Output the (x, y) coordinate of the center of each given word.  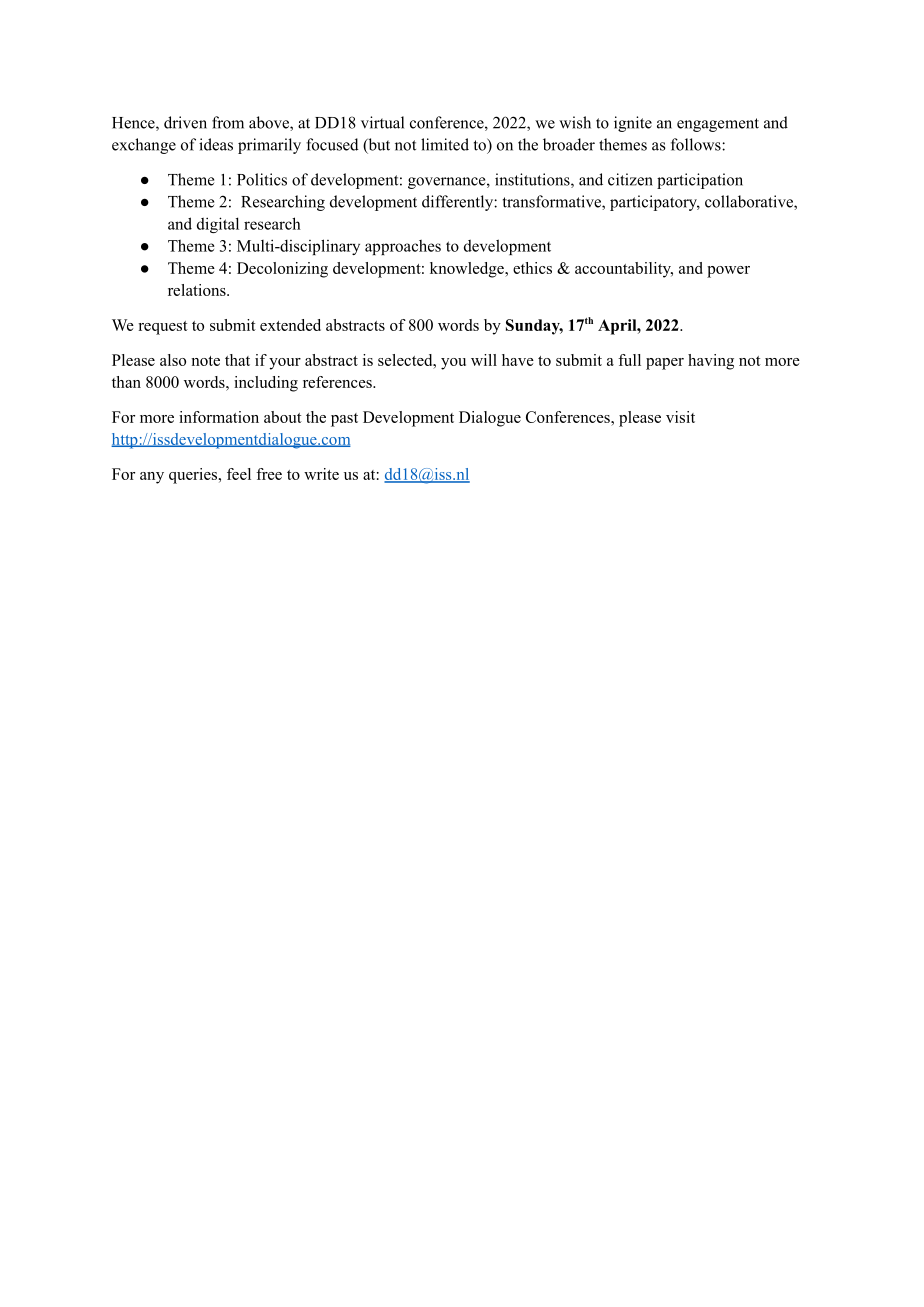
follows (697, 144)
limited (445, 144)
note (205, 361)
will (484, 360)
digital (218, 225)
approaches (403, 247)
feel (239, 474)
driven (185, 122)
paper (665, 364)
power (728, 272)
